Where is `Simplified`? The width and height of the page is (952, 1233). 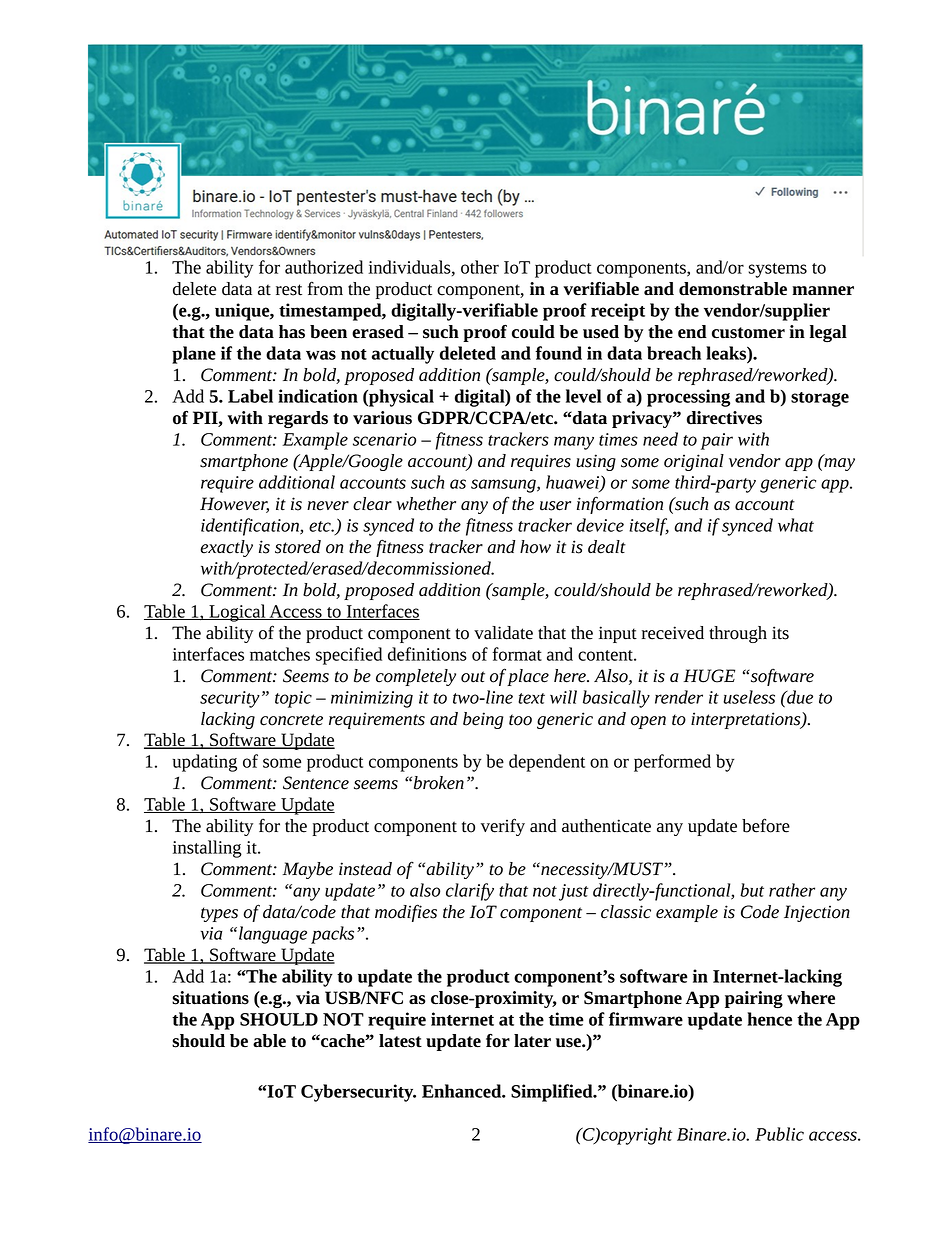 Simplified is located at coordinates (553, 1093).
